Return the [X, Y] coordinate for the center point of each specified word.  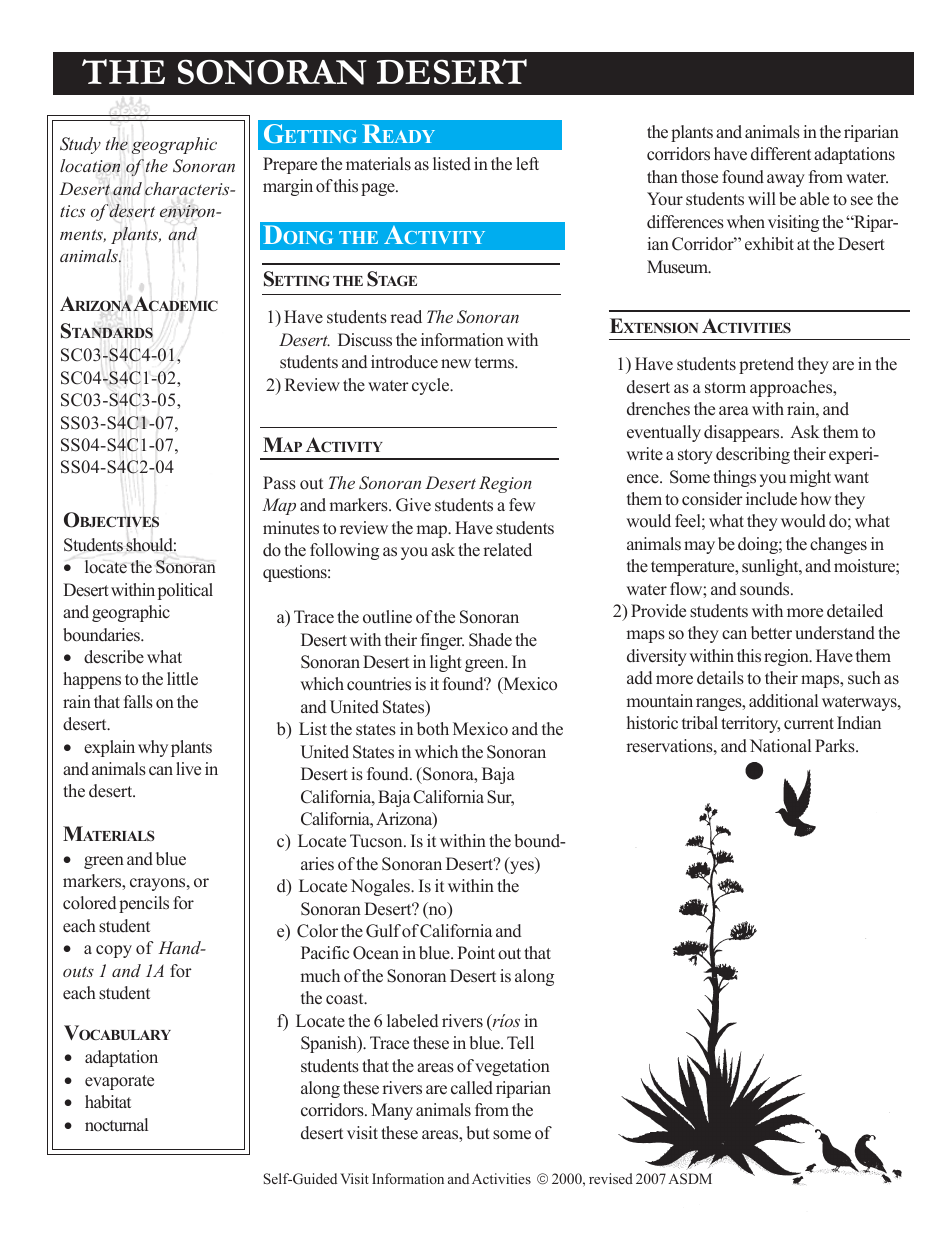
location [90, 166]
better [771, 633]
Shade [490, 640]
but [478, 1133]
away [786, 180]
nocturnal [116, 1125]
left [527, 164]
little [182, 679]
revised [611, 1178]
